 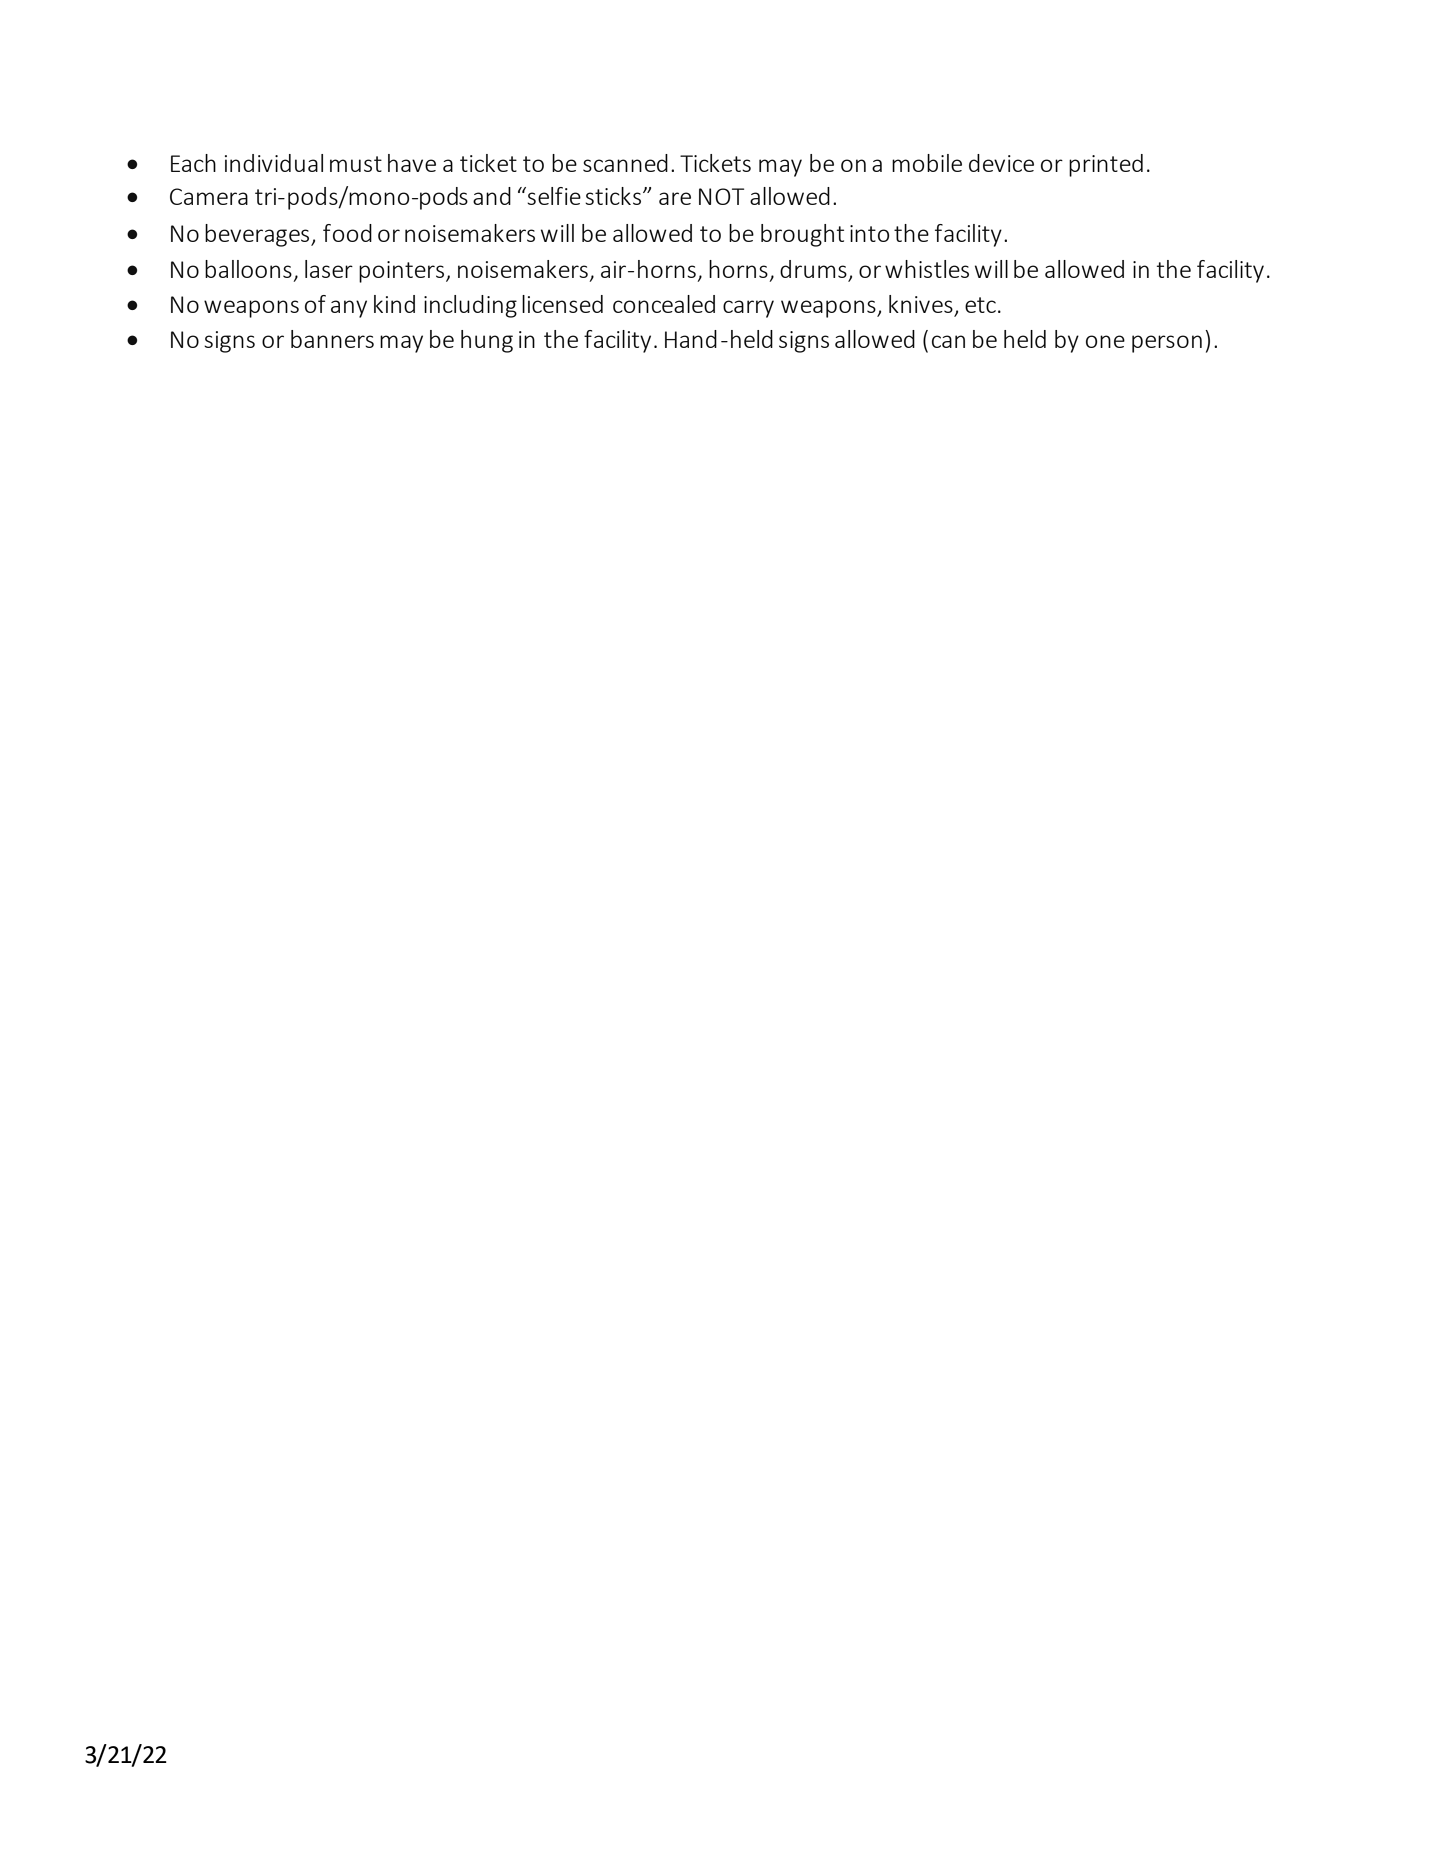 What do you see at coordinates (625, 163) in the screenshot?
I see `scanned` at bounding box center [625, 163].
